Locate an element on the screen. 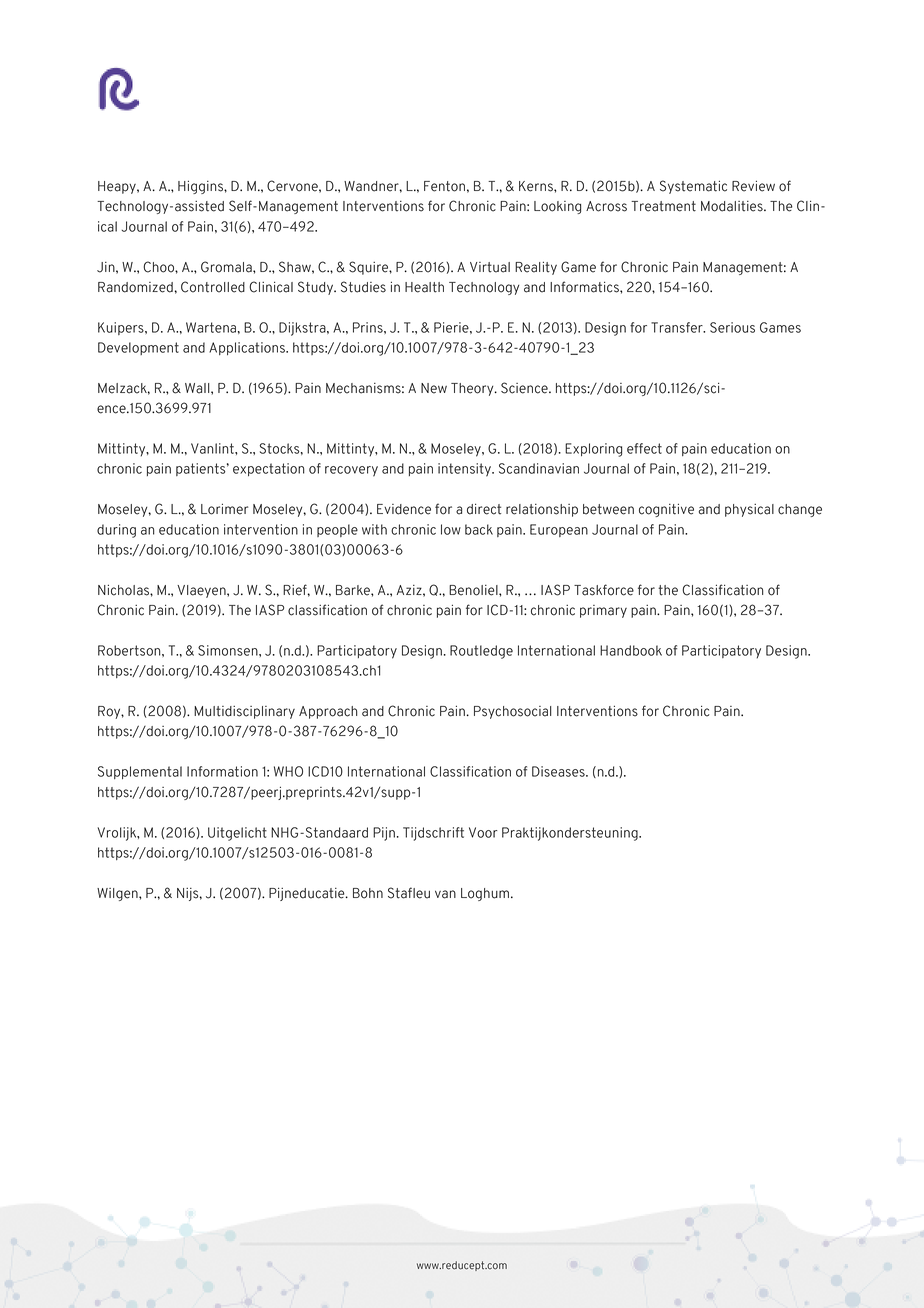  Diseases is located at coordinates (559, 771).
